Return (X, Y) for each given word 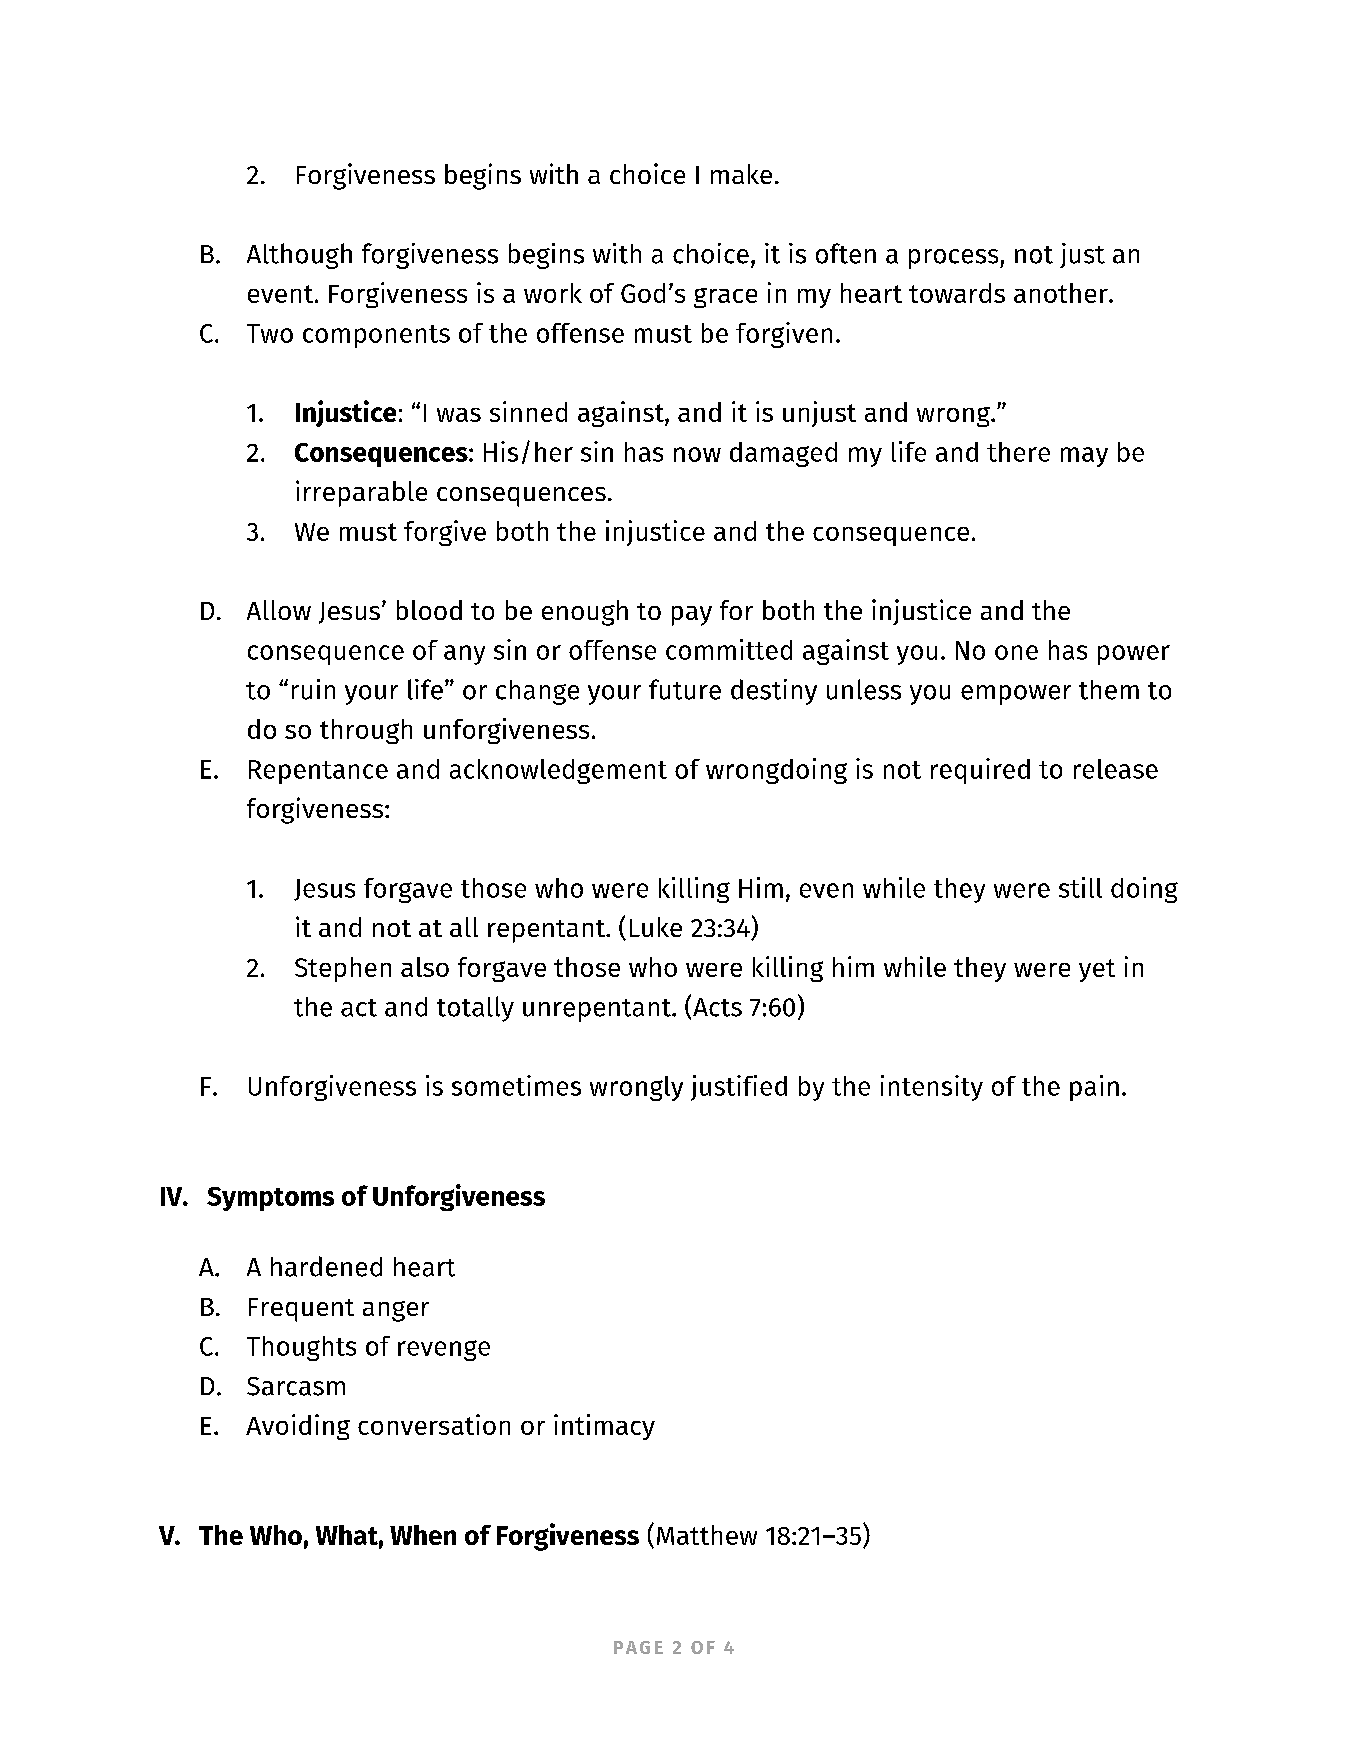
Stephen (343, 969)
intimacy (604, 1427)
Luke (656, 927)
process (955, 259)
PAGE (638, 1647)
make (741, 174)
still (1080, 887)
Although (299, 256)
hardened (326, 1266)
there (1018, 452)
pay (692, 616)
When (423, 1535)
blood (429, 610)
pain (1094, 1088)
